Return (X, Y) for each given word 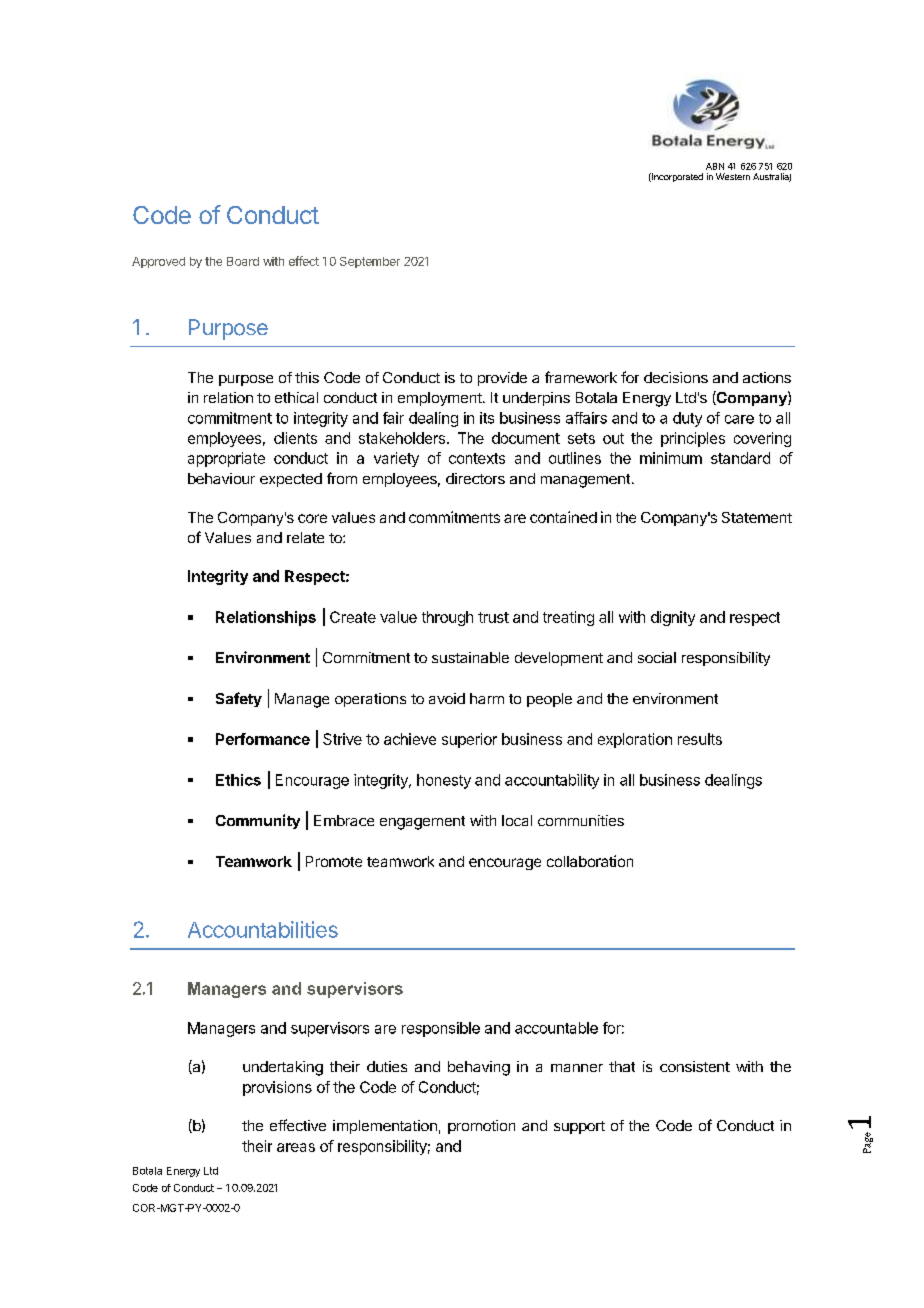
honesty (444, 781)
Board (243, 261)
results (700, 739)
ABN (715, 166)
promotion (481, 1127)
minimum (671, 458)
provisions (277, 1088)
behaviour (221, 478)
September (370, 262)
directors (475, 478)
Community (258, 821)
